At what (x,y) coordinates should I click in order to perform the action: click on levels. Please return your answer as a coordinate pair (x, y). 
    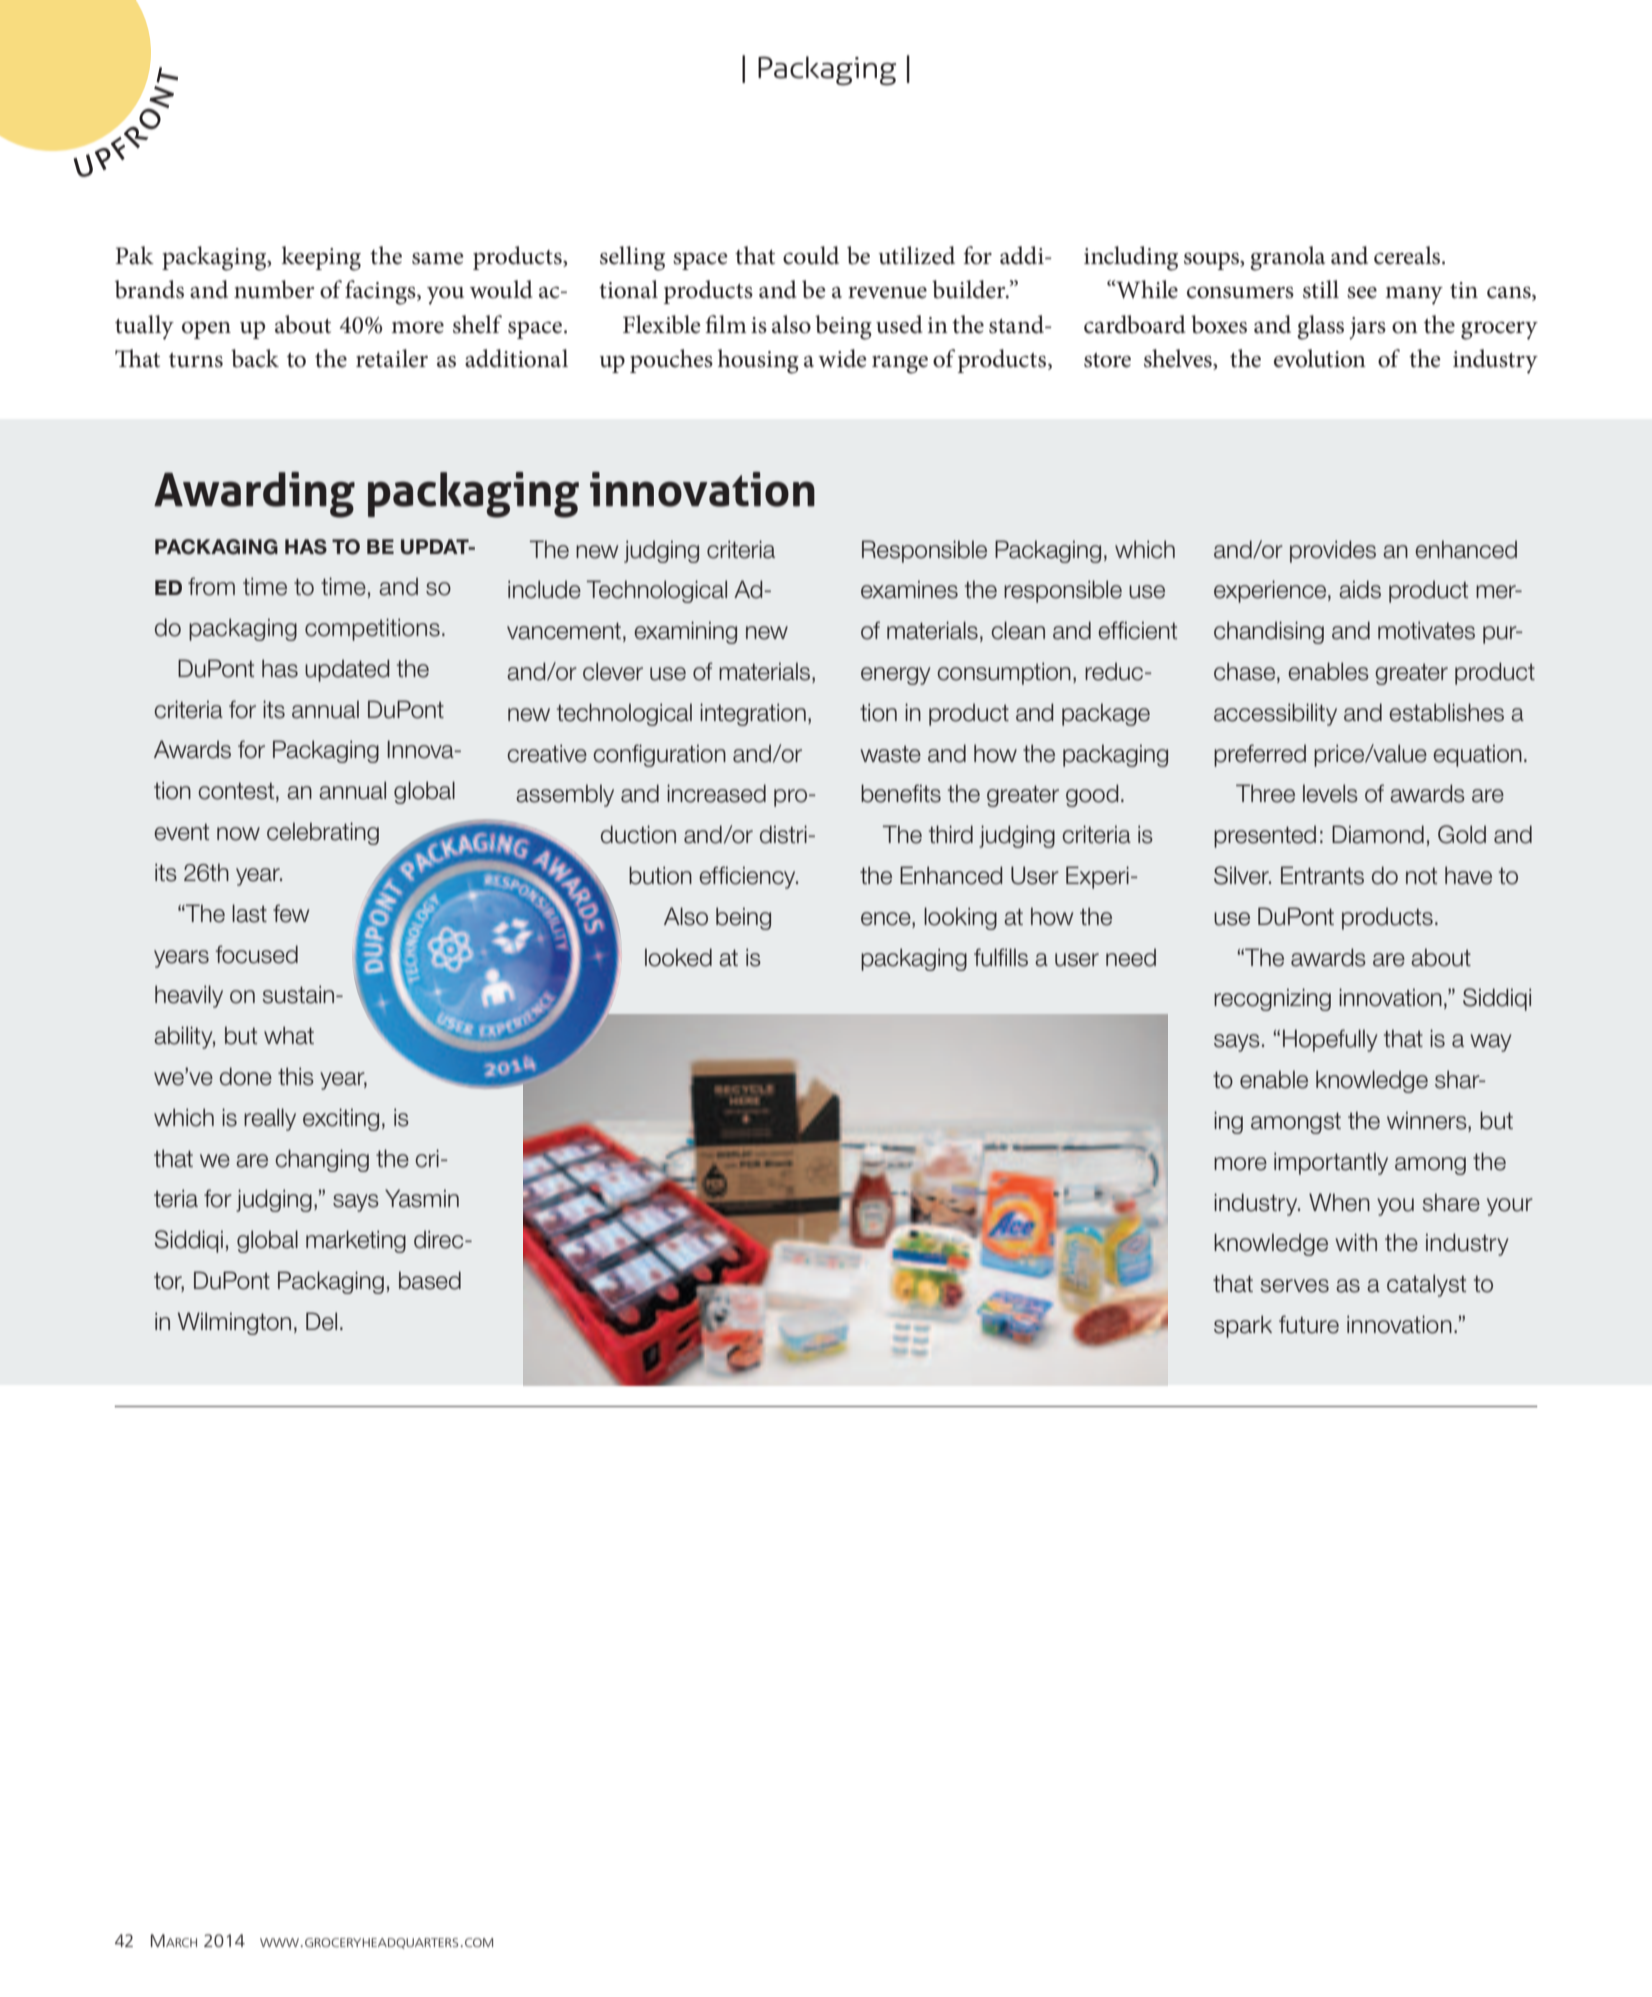
    Looking at the image, I should click on (1330, 793).
